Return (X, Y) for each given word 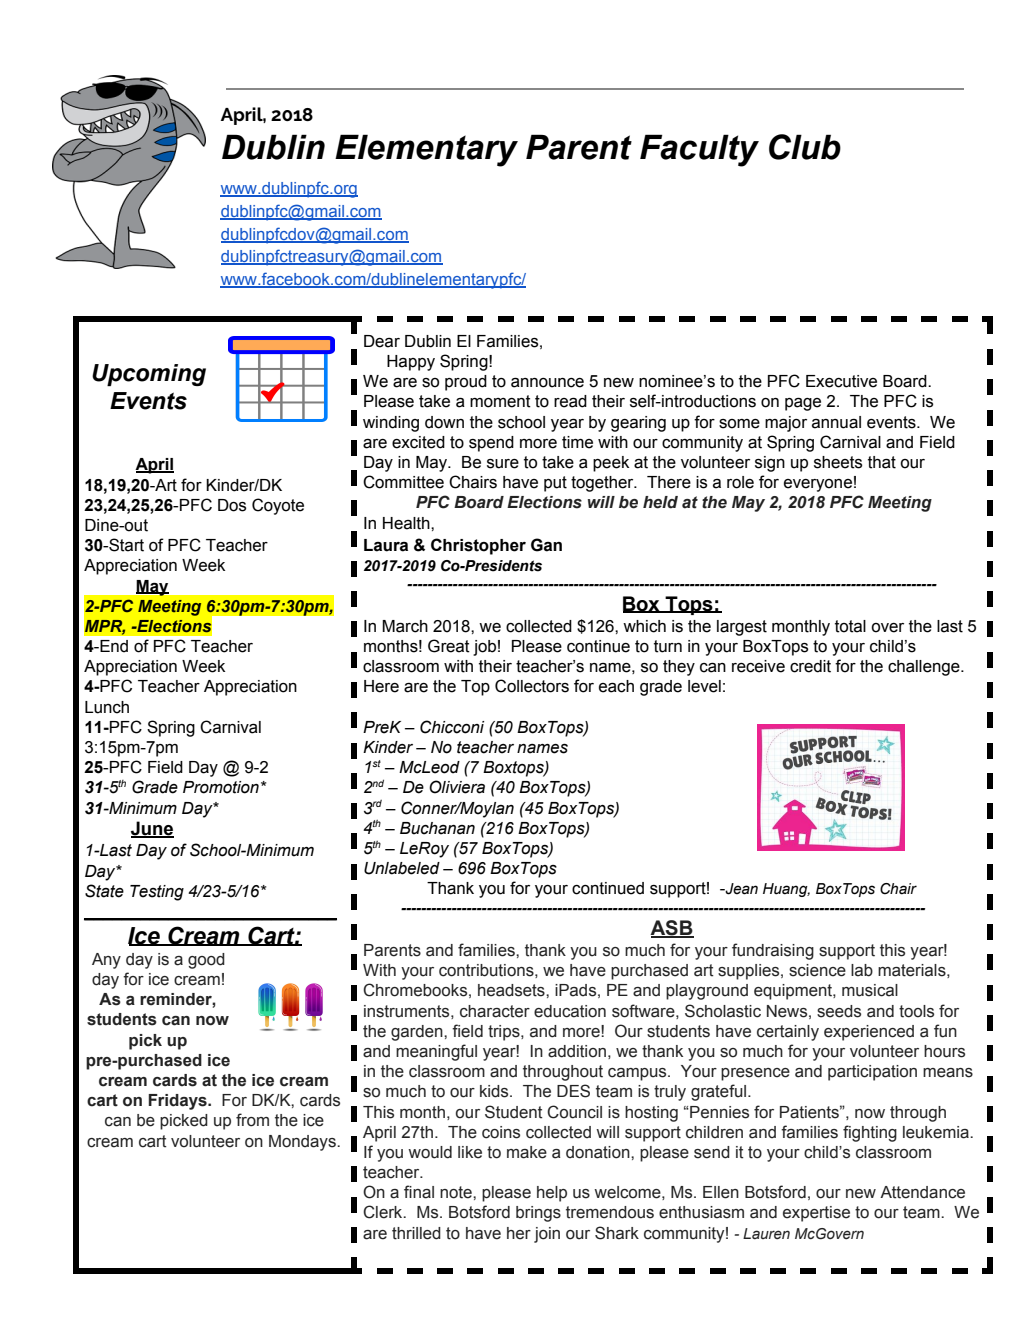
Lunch (107, 707)
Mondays (303, 1143)
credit (810, 666)
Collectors (532, 686)
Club (805, 147)
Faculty (699, 150)
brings (538, 1214)
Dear (382, 341)
